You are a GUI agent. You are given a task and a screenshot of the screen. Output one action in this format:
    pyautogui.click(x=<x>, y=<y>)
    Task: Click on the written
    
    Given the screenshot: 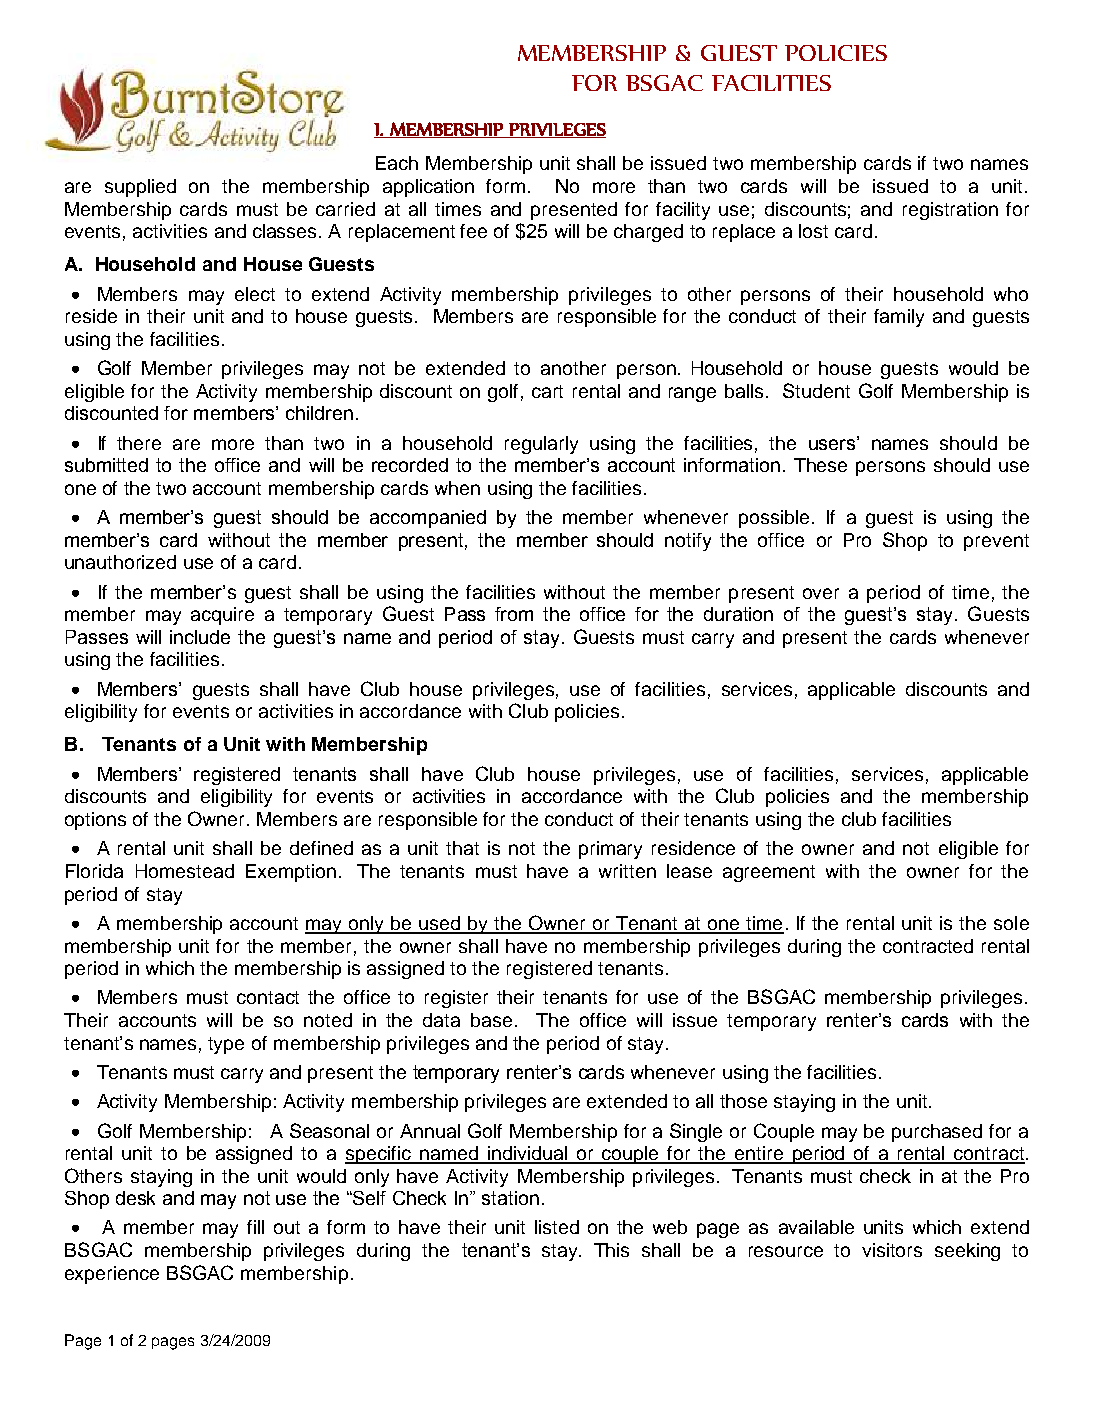 What is the action you would take?
    pyautogui.click(x=627, y=871)
